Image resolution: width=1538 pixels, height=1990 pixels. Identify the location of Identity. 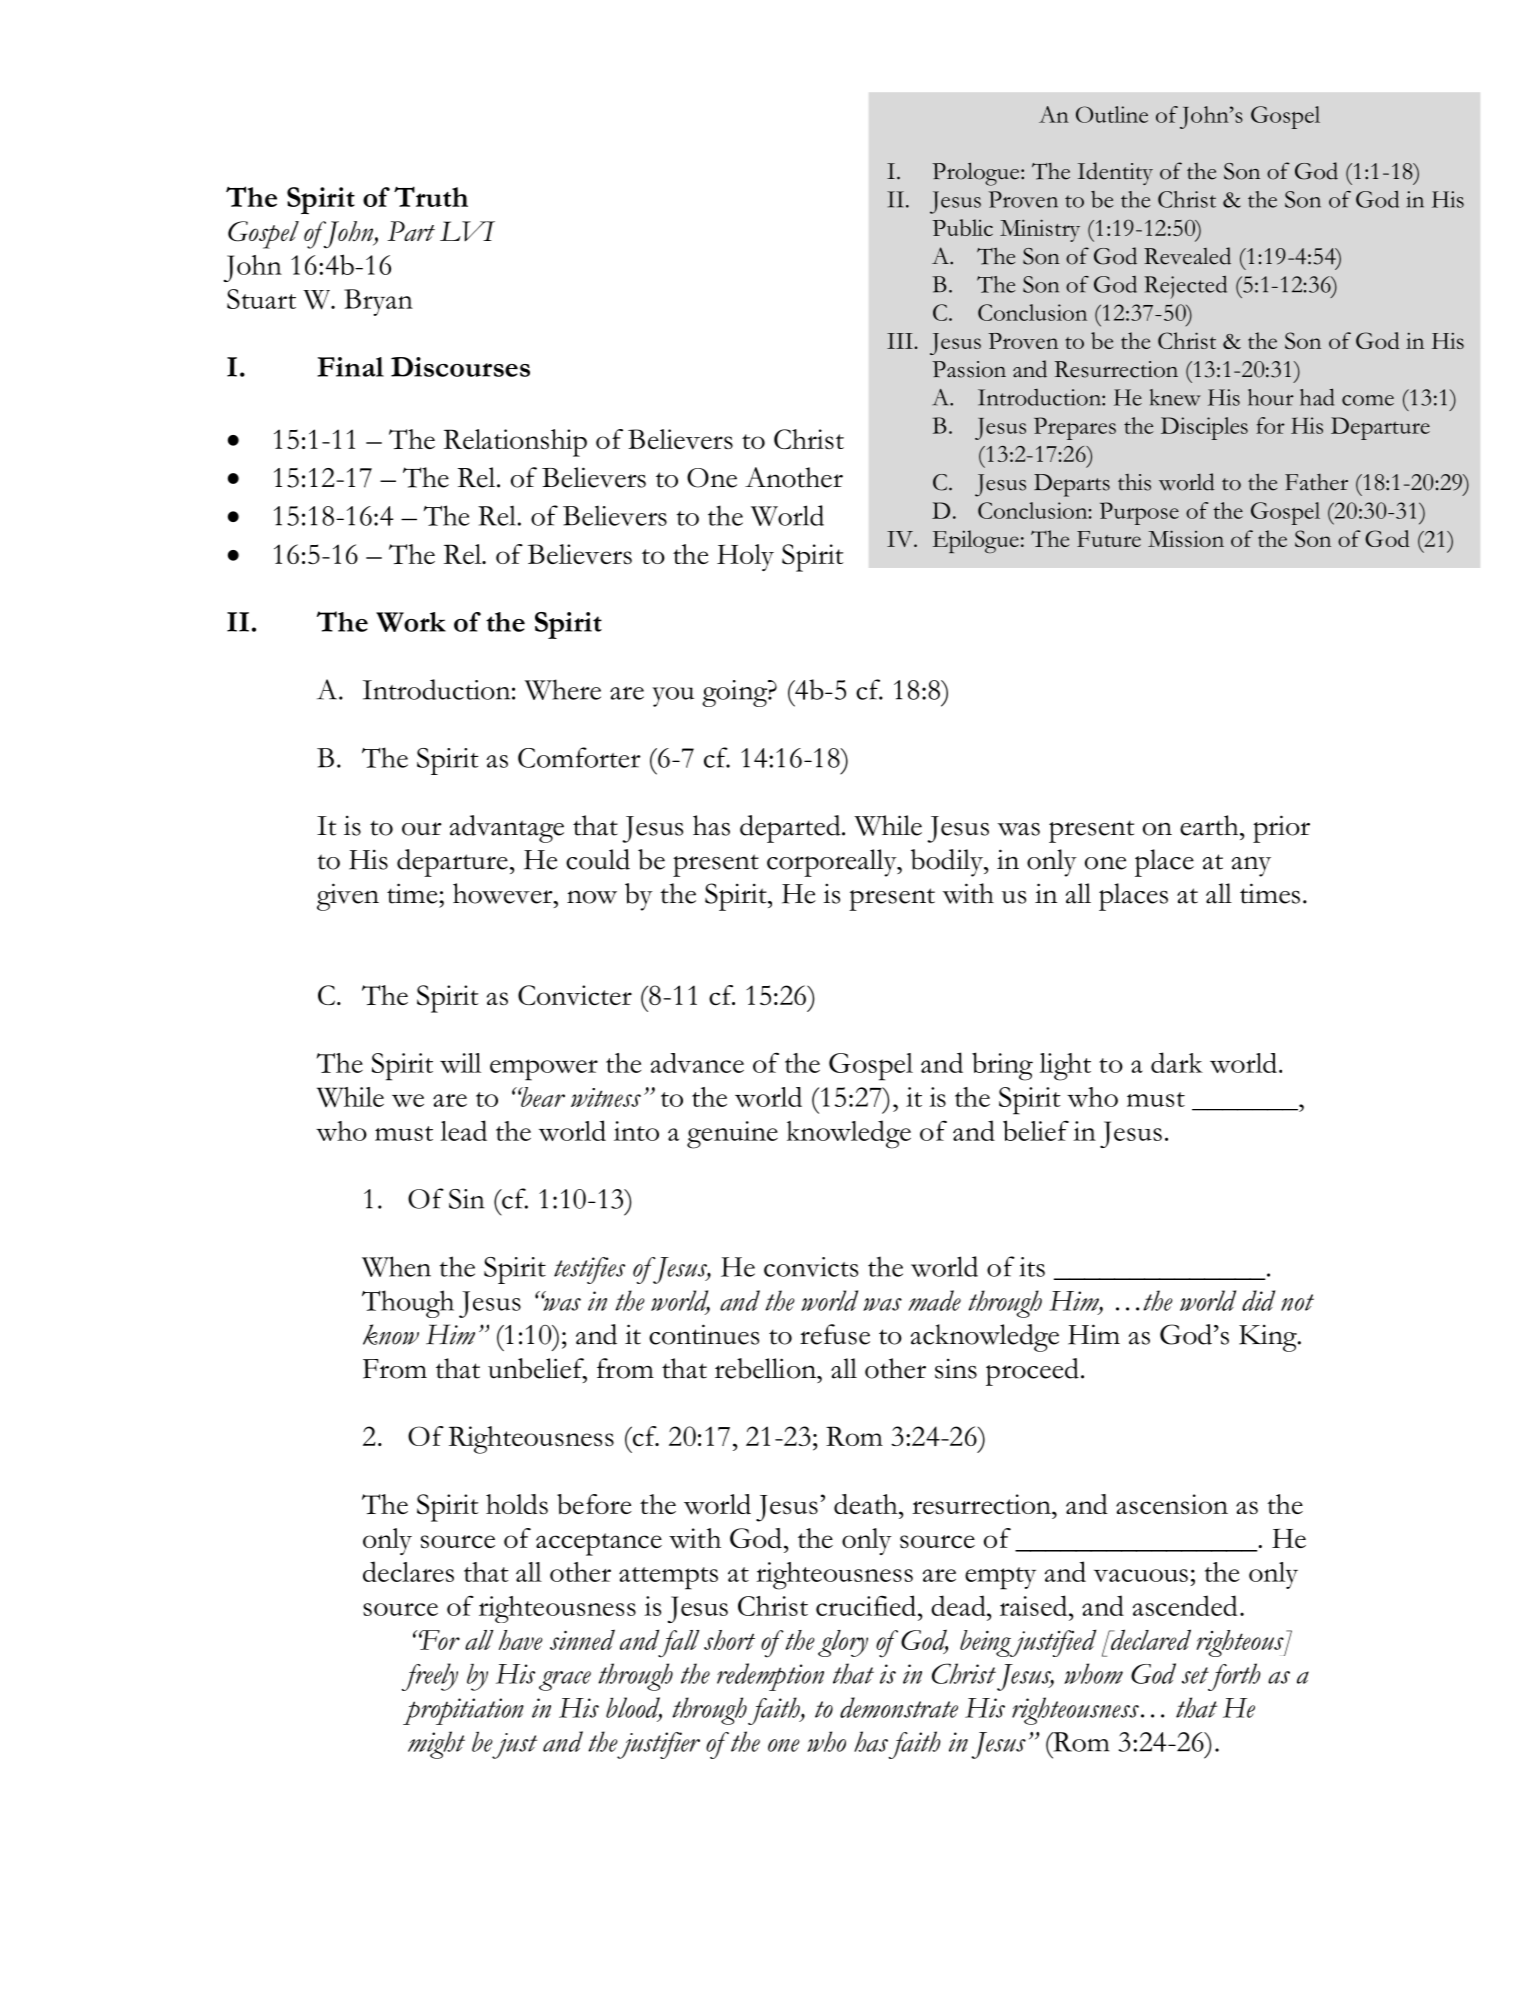
(1115, 173).
